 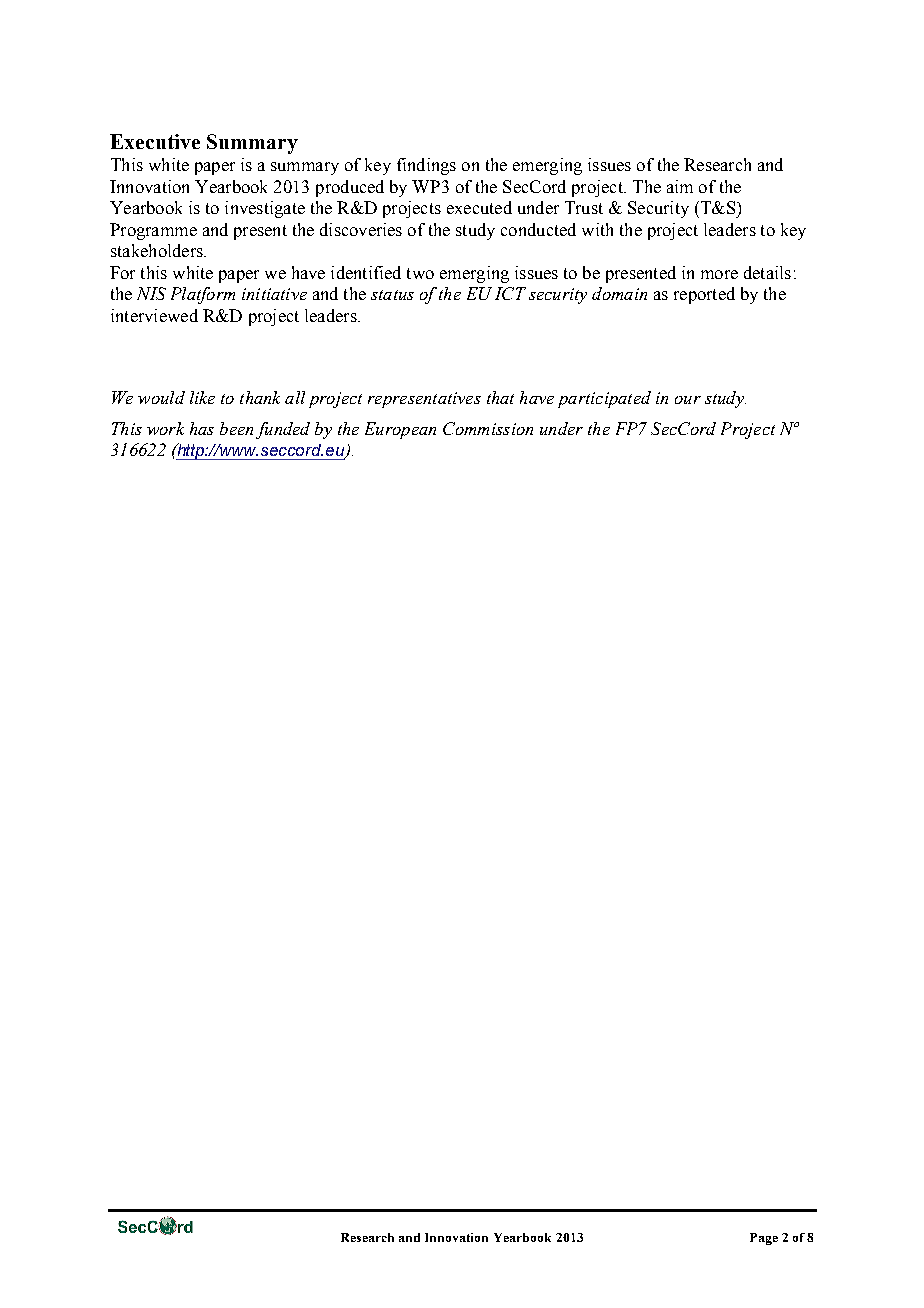 I want to click on investigate, so click(x=265, y=209).
